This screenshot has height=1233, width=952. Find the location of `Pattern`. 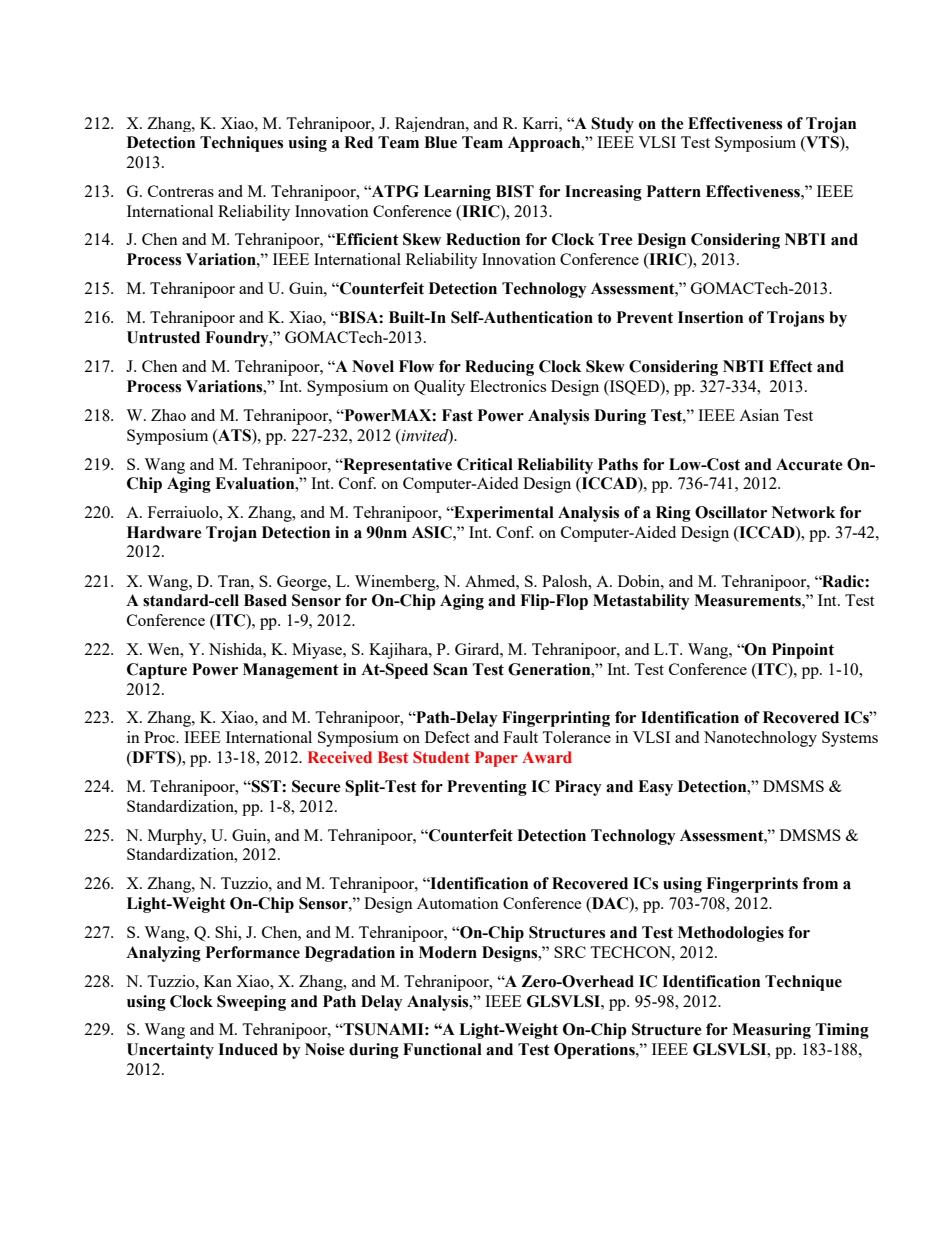

Pattern is located at coordinates (674, 191).
